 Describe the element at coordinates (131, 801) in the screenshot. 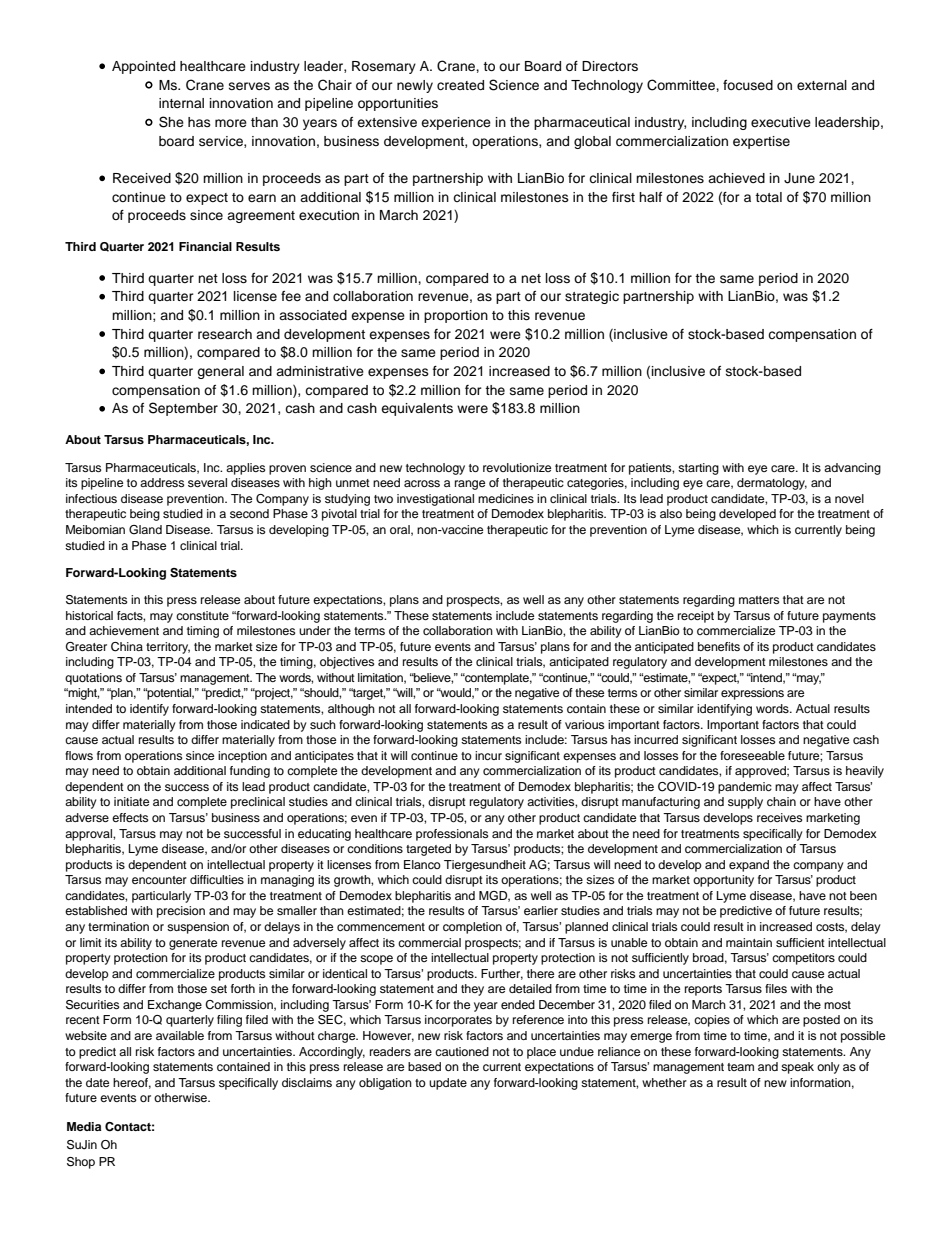

I see `initiate` at that location.
